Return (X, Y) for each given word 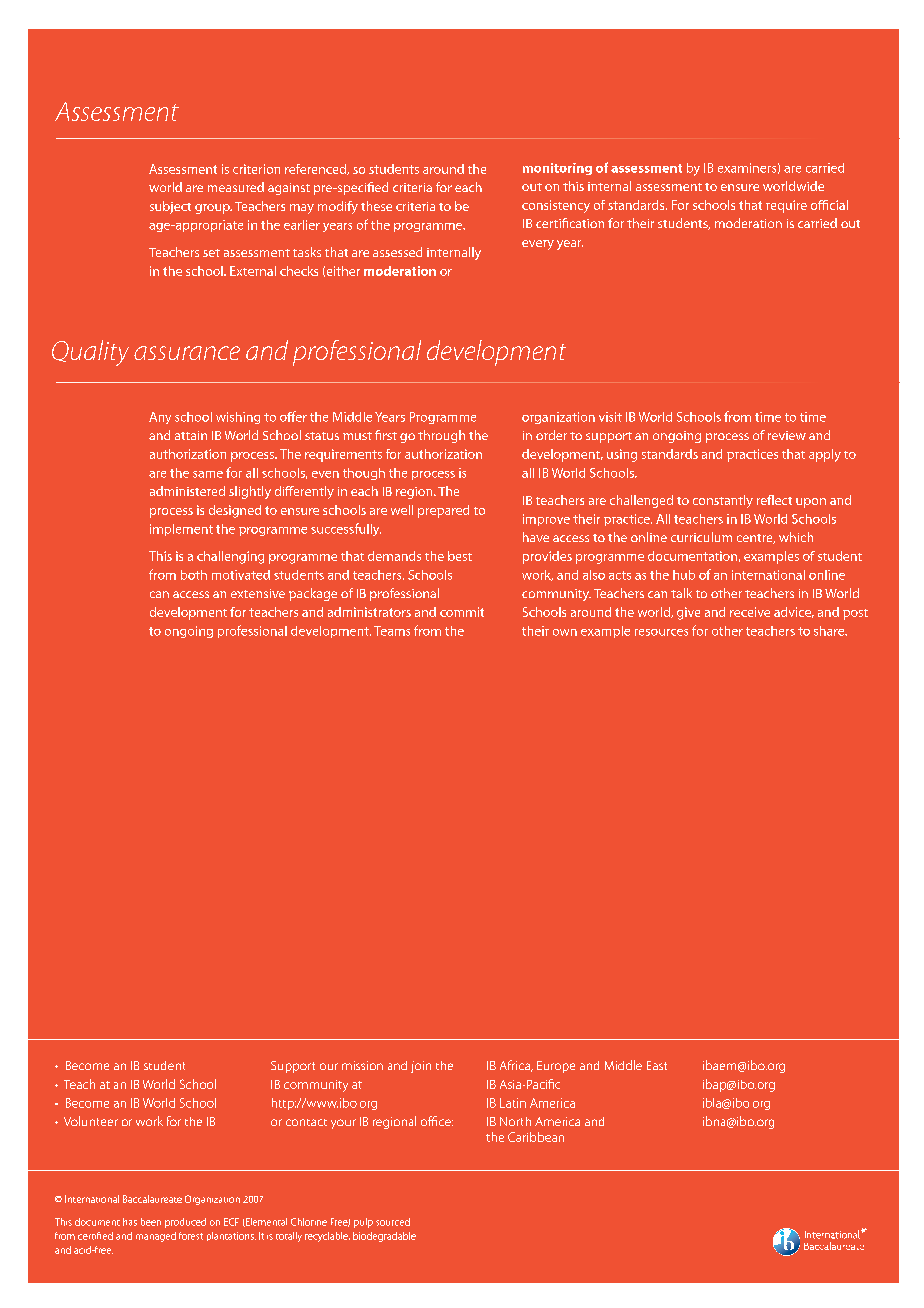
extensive (258, 593)
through (441, 436)
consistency (556, 206)
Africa (516, 1066)
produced (185, 1223)
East (657, 1065)
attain (191, 435)
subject (170, 207)
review (787, 435)
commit (462, 612)
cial (839, 205)
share (830, 631)
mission (362, 1065)
